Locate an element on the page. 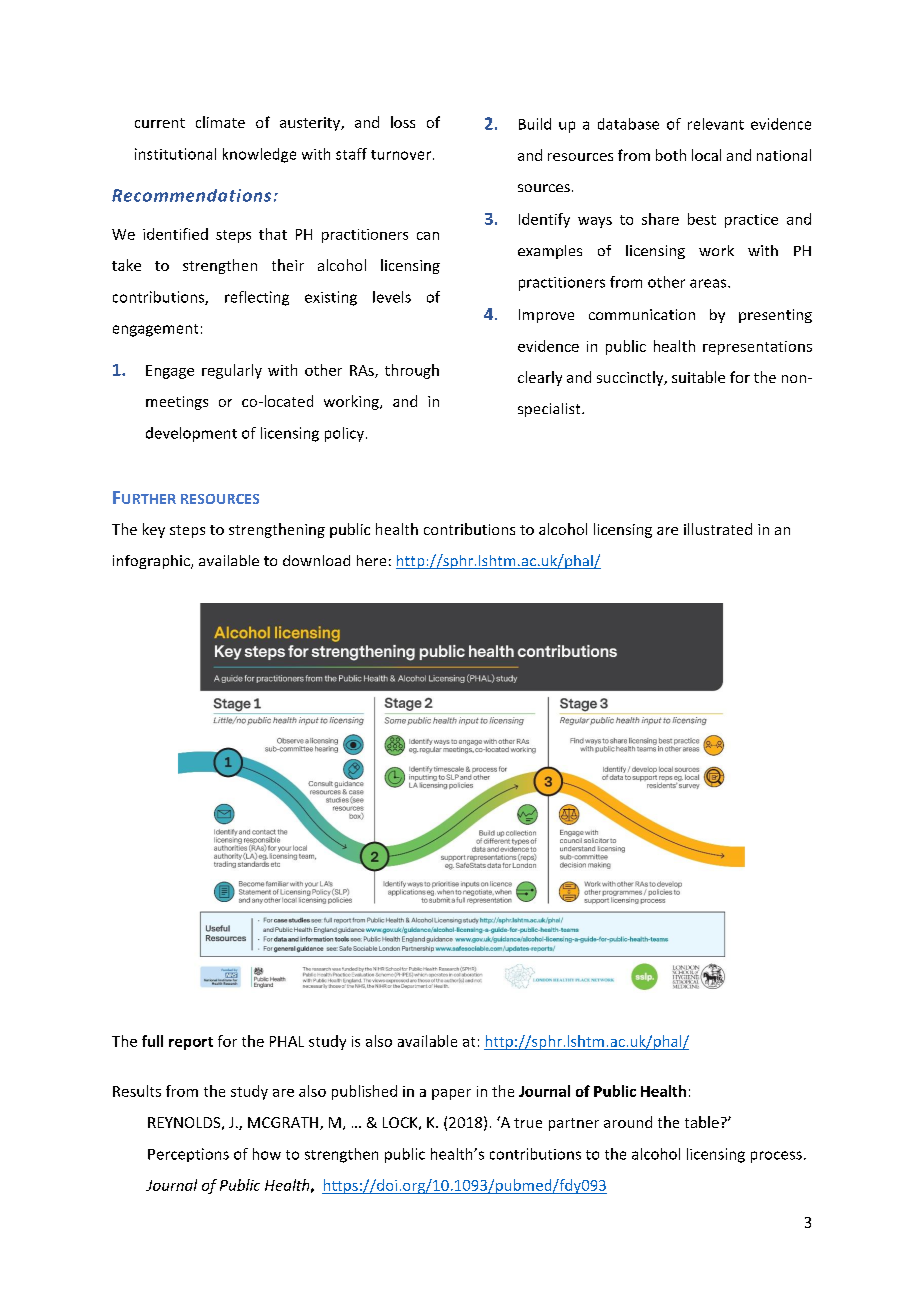 This image has width=924, height=1308. illustrated is located at coordinates (718, 529).
